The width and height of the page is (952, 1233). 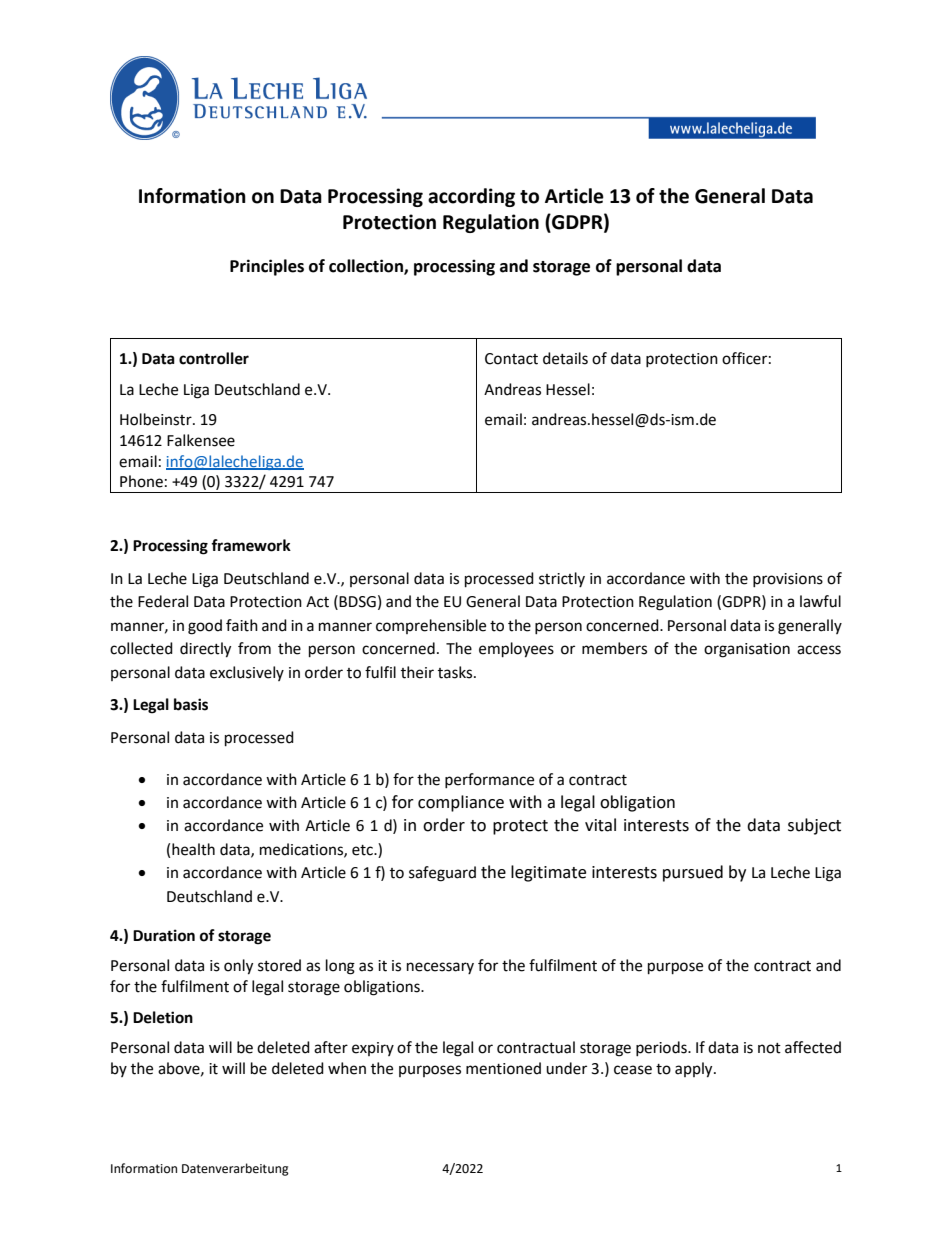 I want to click on details, so click(x=565, y=358).
